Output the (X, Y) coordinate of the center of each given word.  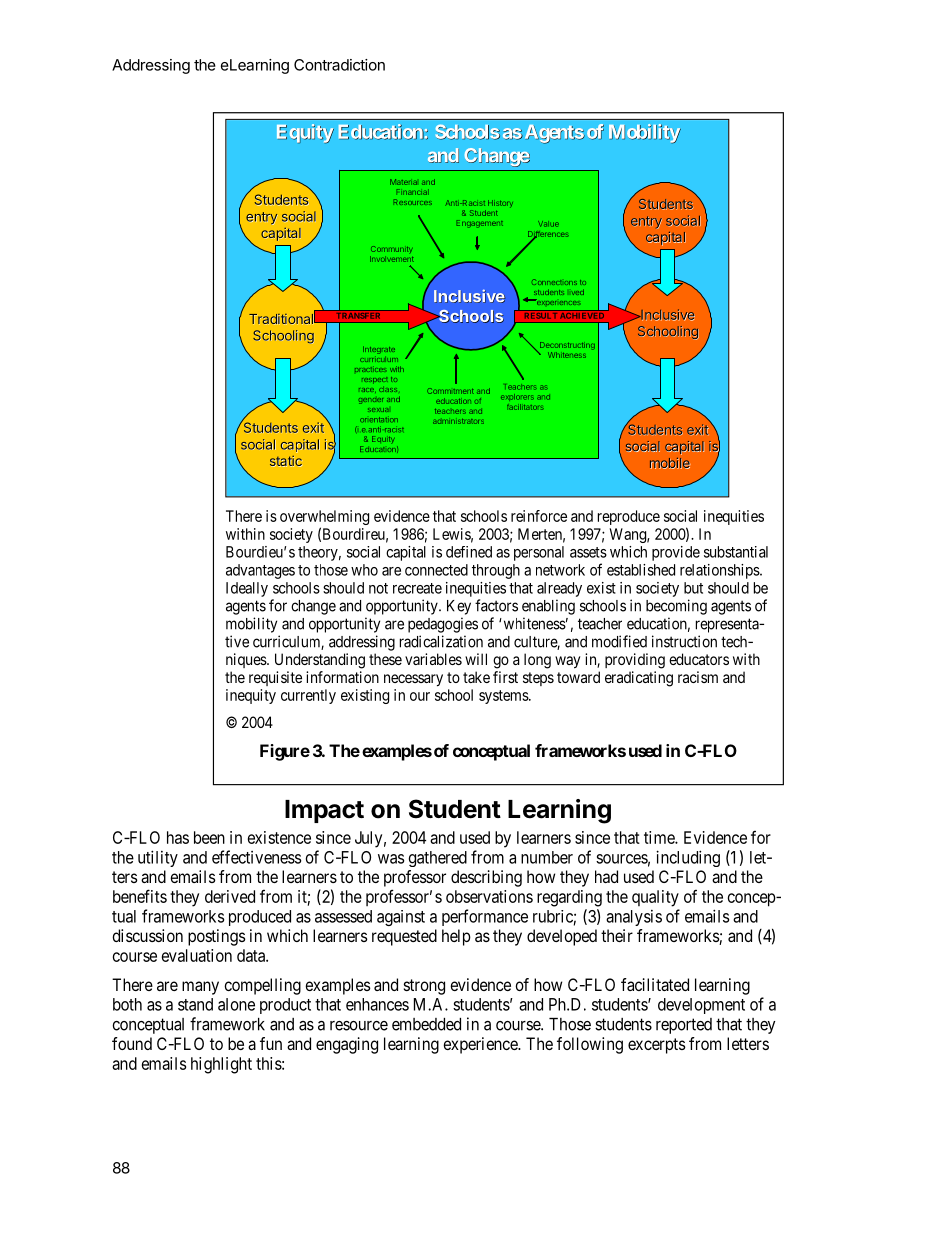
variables (433, 659)
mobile (670, 463)
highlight (221, 1065)
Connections (554, 282)
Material (403, 182)
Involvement (392, 259)
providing (635, 661)
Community (391, 249)
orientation (379, 419)
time (660, 837)
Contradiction (339, 65)
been (209, 837)
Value (548, 224)
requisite (275, 678)
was (391, 859)
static (286, 461)
